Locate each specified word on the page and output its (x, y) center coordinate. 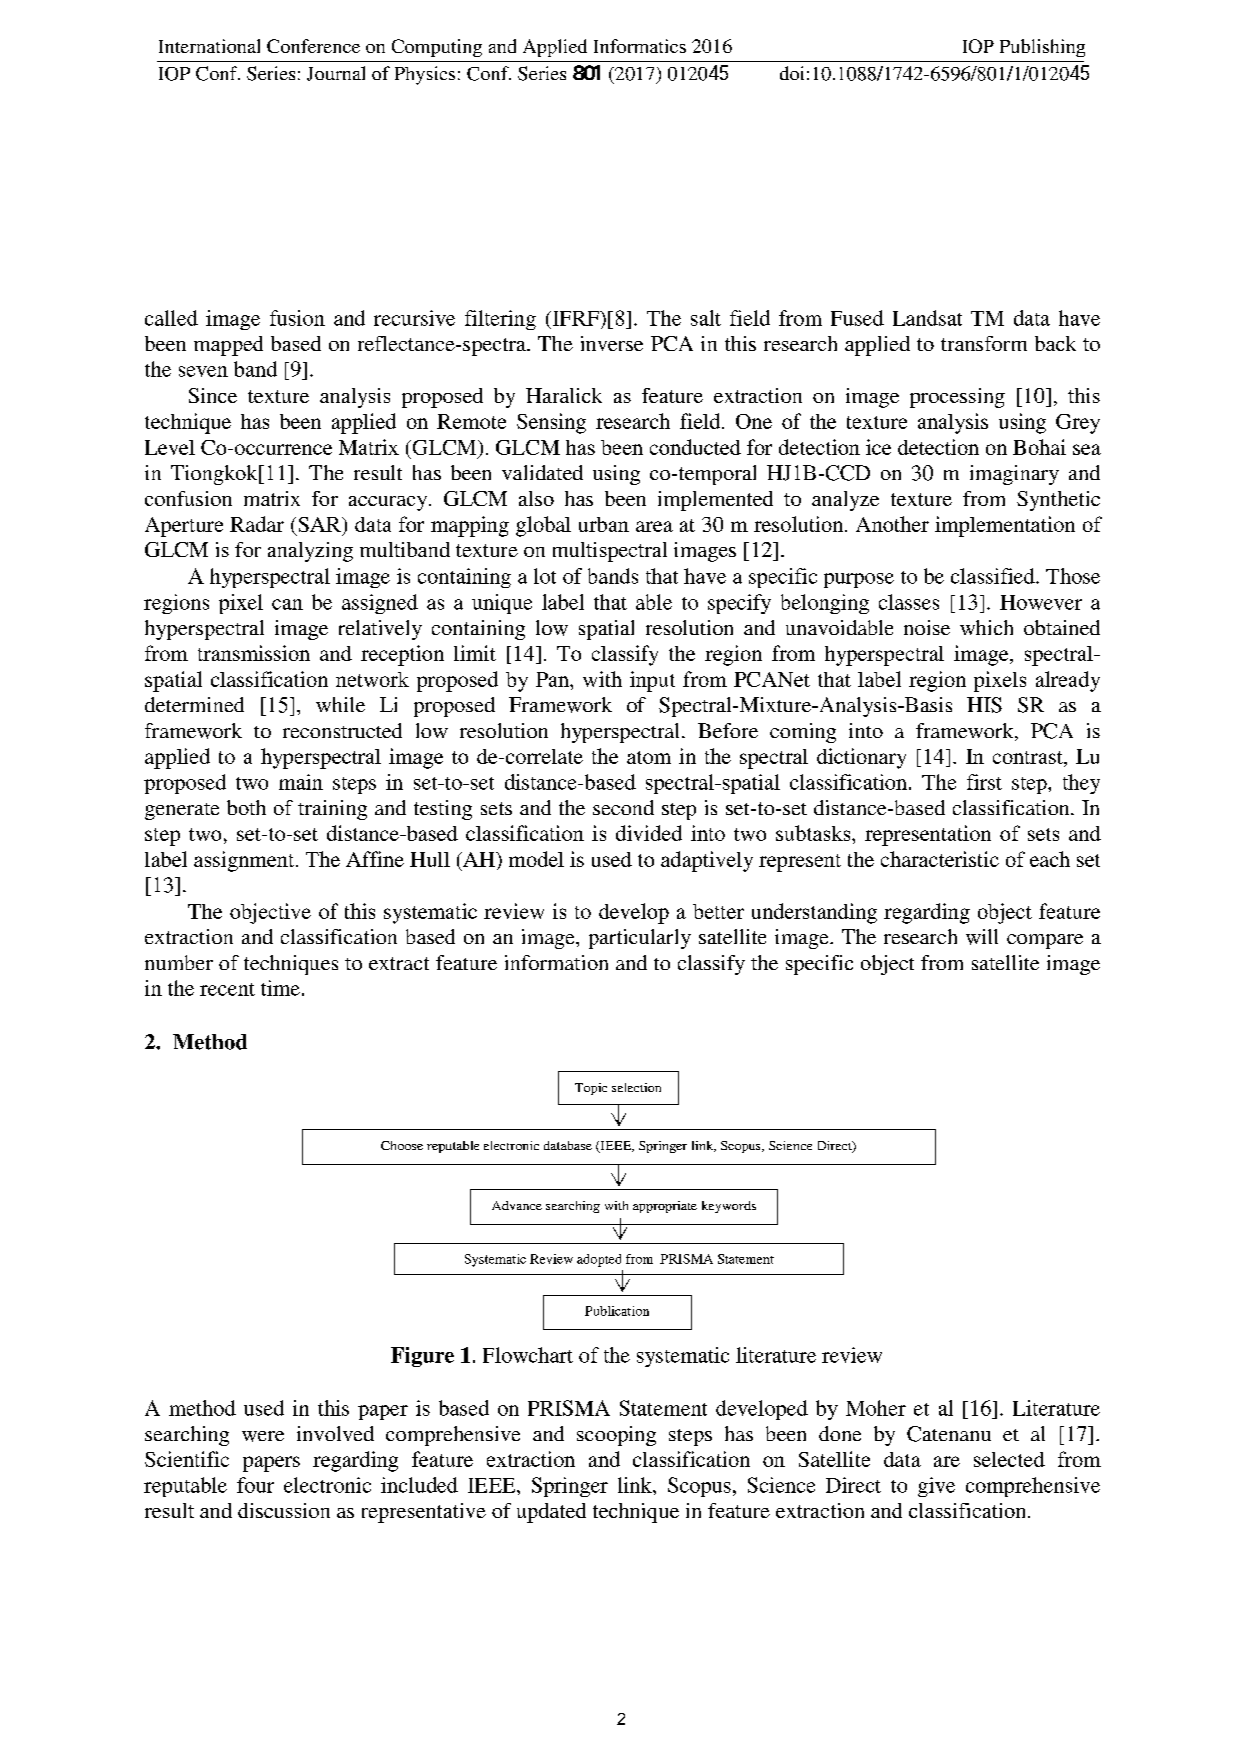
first (984, 782)
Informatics (640, 46)
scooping (616, 1436)
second (623, 807)
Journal (336, 73)
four (255, 1485)
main (301, 782)
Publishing (1042, 48)
